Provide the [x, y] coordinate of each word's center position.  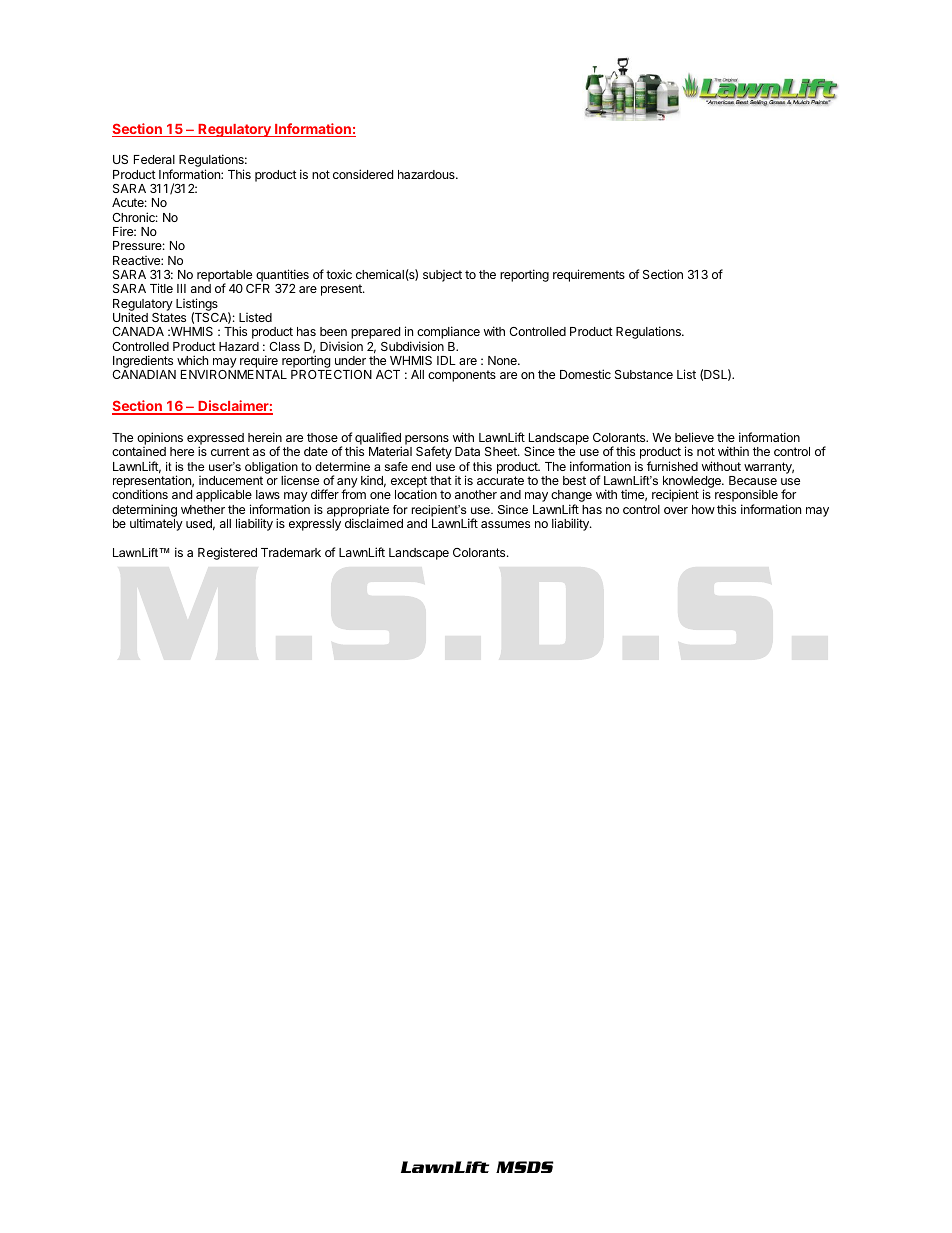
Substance [644, 374]
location [416, 494]
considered [363, 174]
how [703, 509]
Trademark [291, 552]
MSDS [524, 1167]
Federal [154, 159]
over [676, 510]
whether [203, 509]
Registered [227, 553]
